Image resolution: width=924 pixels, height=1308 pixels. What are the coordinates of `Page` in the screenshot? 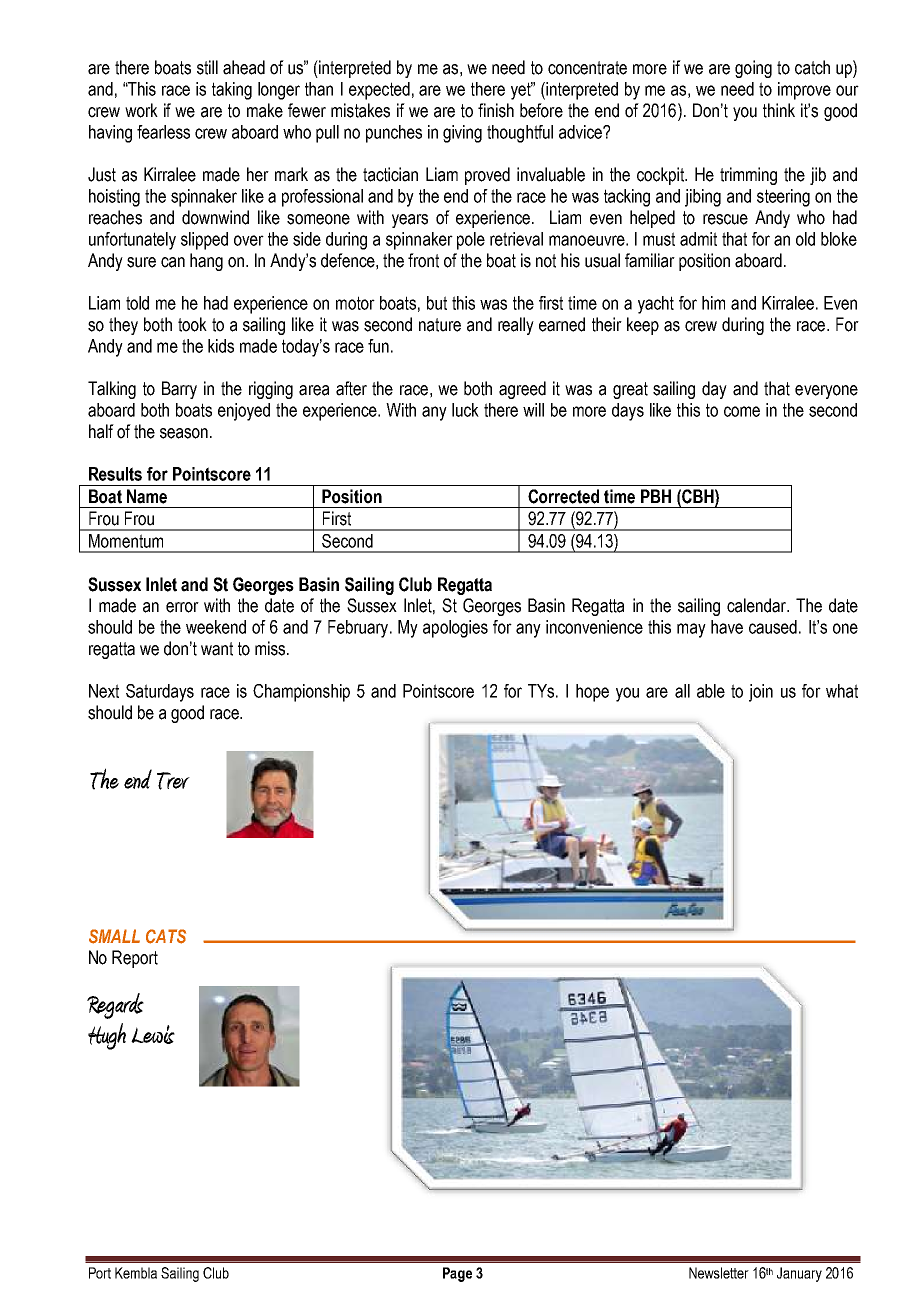 It's located at (457, 1274).
